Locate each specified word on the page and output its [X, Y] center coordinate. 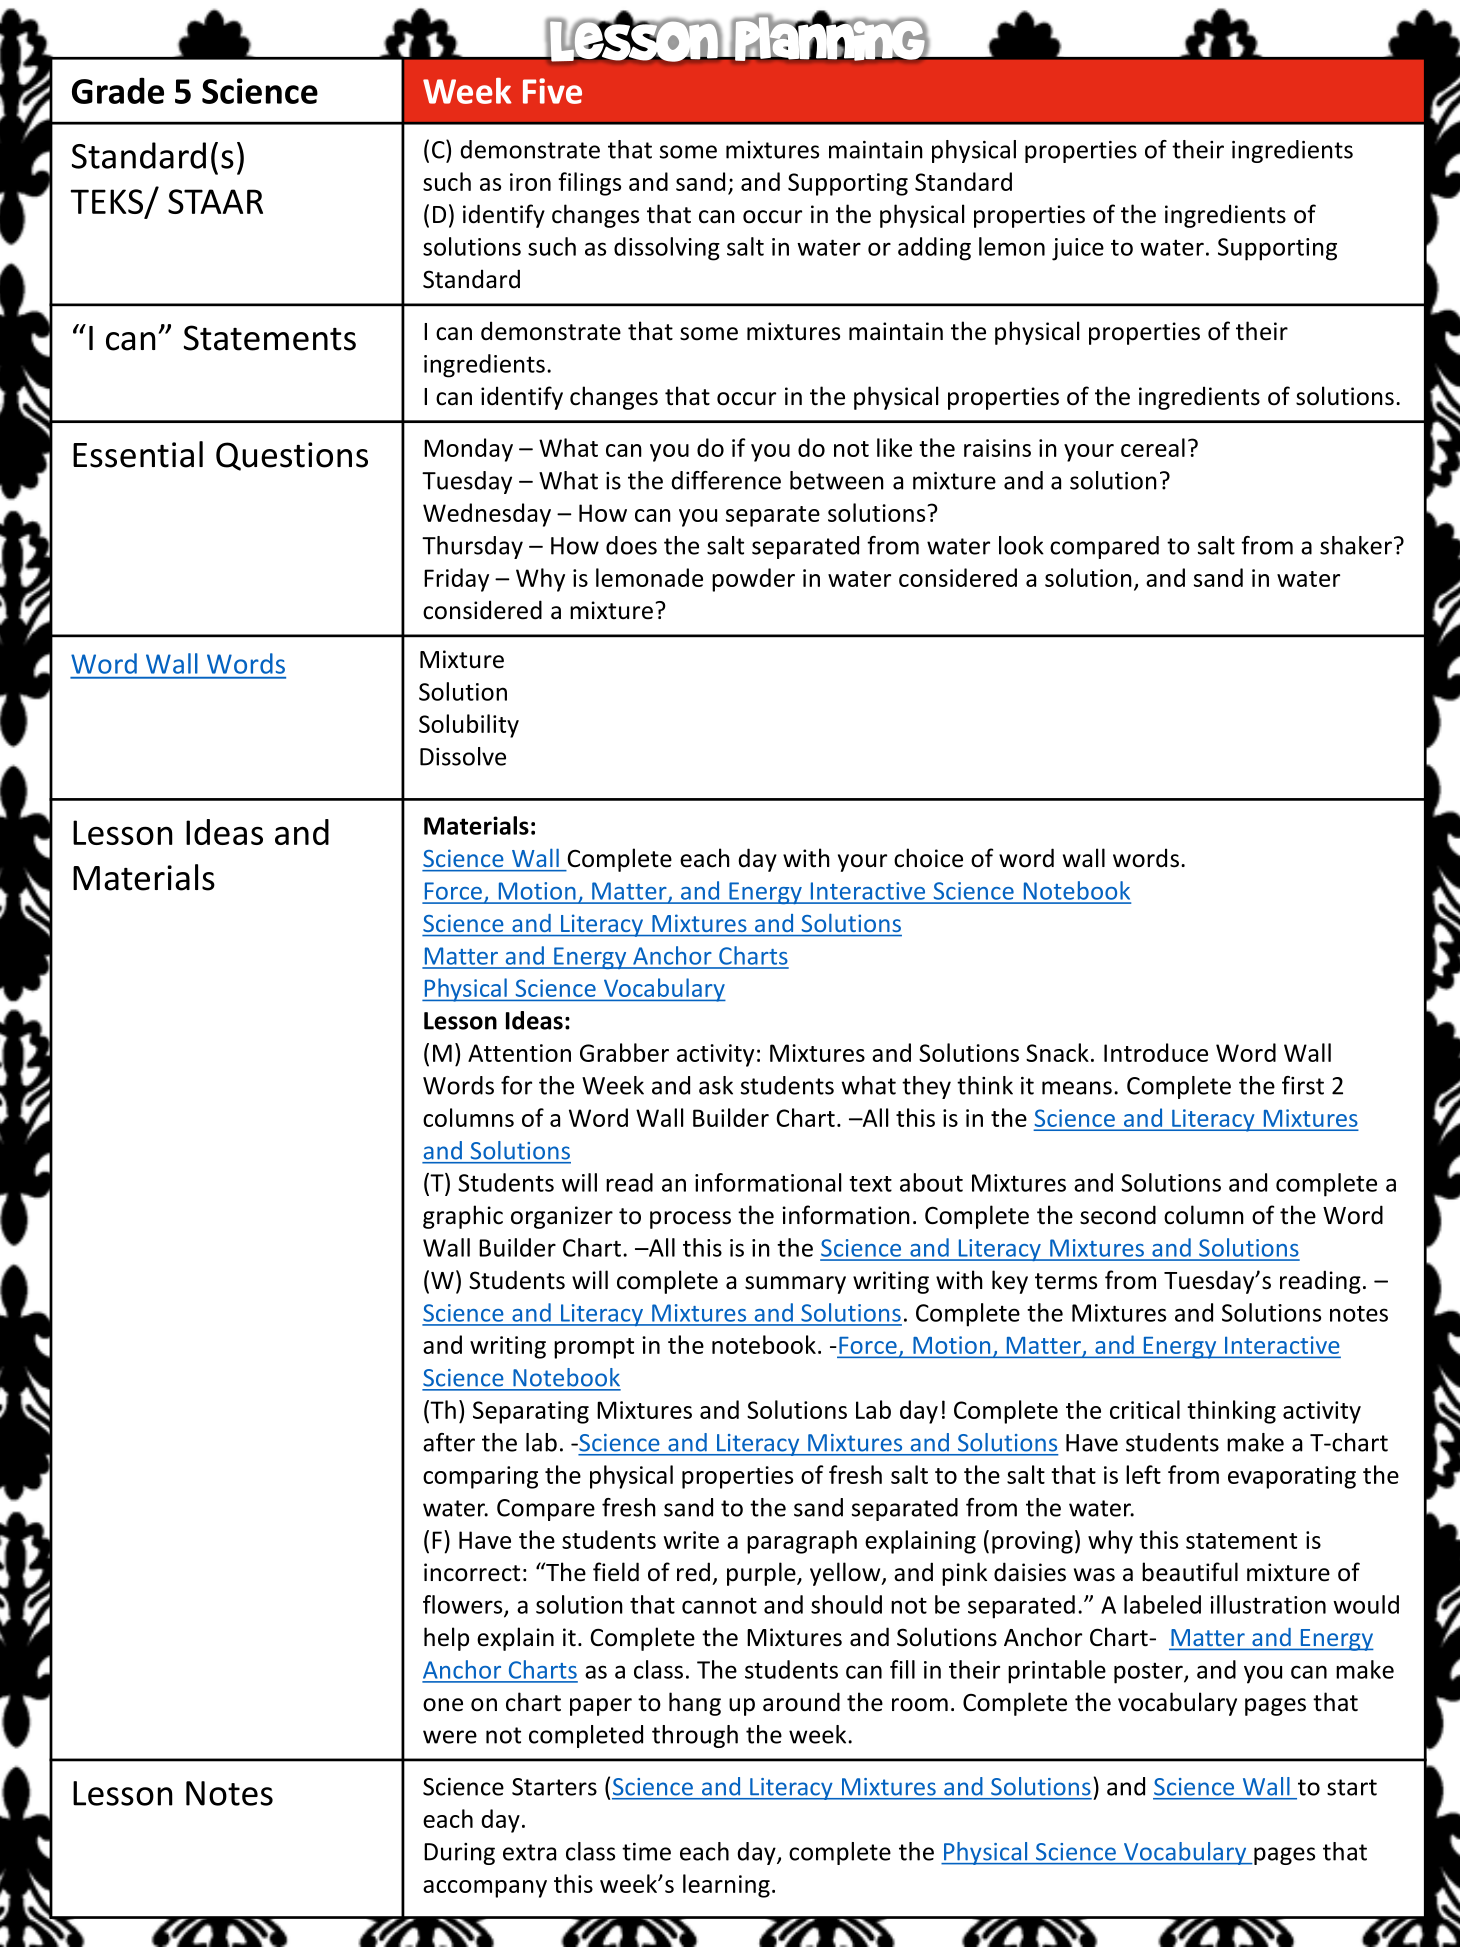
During [459, 1854]
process [690, 1220]
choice [928, 858]
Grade [118, 90]
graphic [463, 1217]
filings [589, 184]
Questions [292, 456]
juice [1078, 249]
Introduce [1156, 1052]
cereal [1153, 447]
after [449, 1442]
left [1143, 1474]
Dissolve [463, 756]
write [691, 1540]
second [1118, 1215]
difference [726, 480]
